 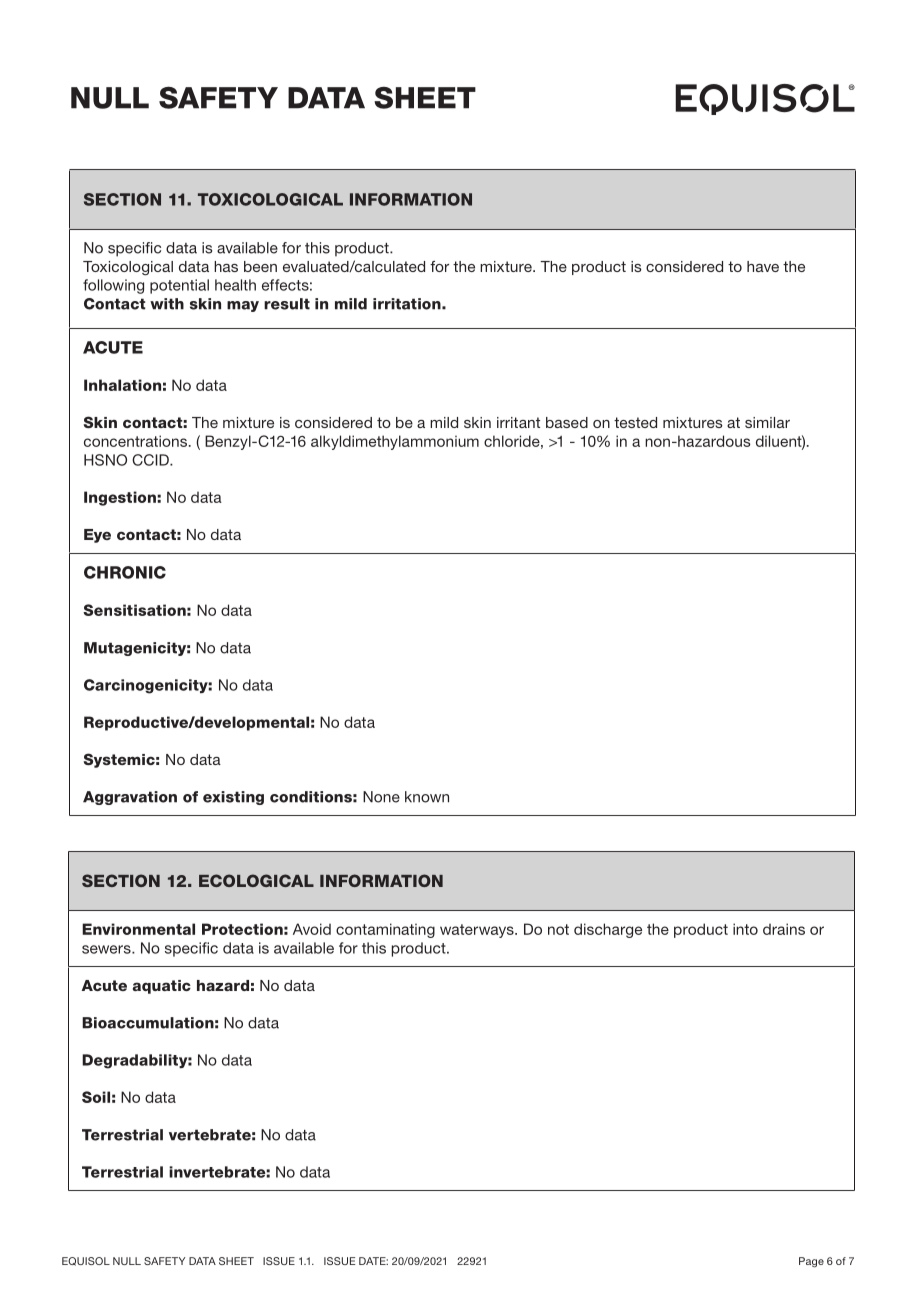 I want to click on existing, so click(x=233, y=798).
